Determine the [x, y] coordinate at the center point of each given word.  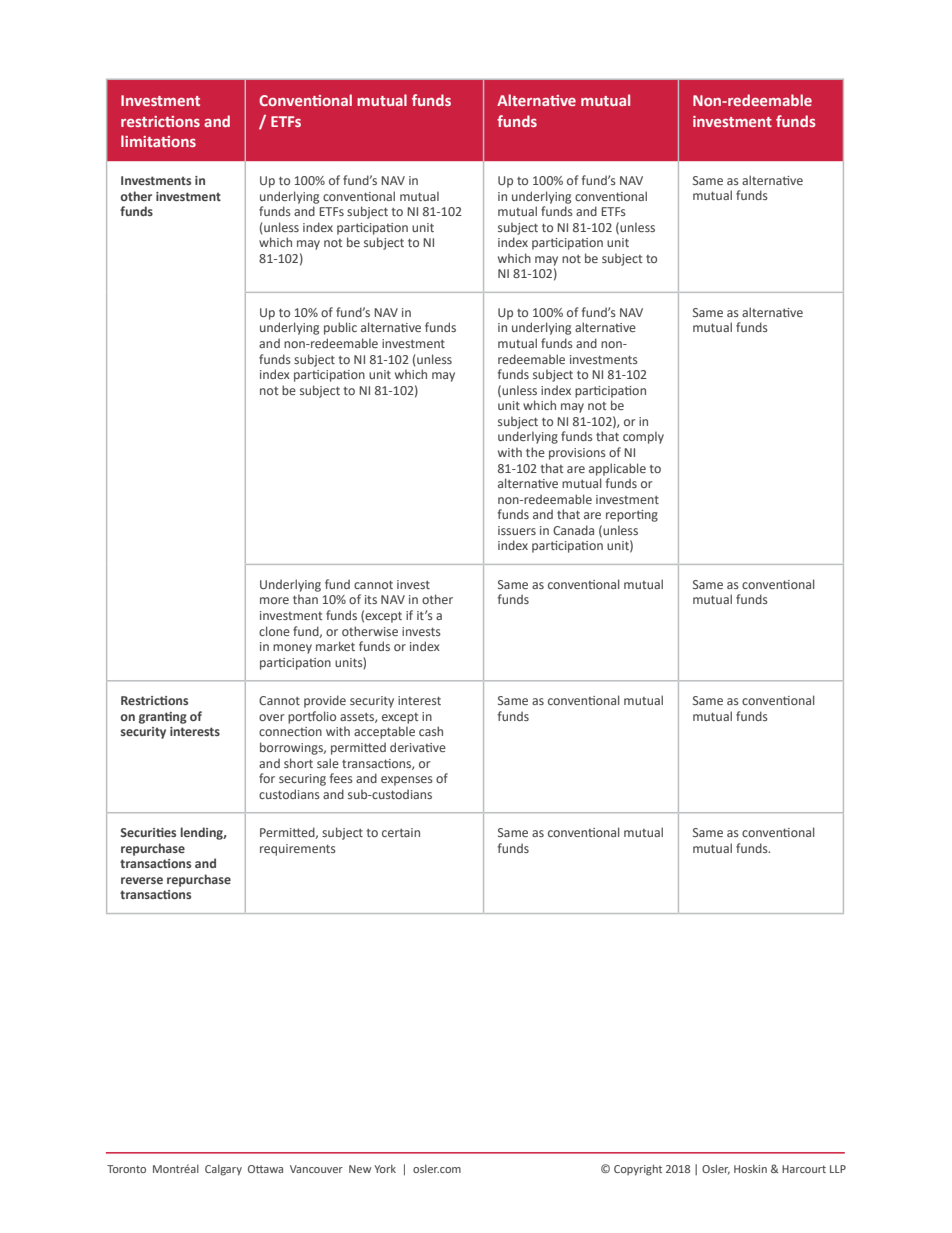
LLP [838, 1169]
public [340, 328]
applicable [617, 469]
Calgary [223, 1170]
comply [643, 437]
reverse [142, 880]
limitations [158, 141]
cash [431, 731]
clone [274, 631]
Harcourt [804, 1169]
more [274, 600]
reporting [632, 516]
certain [401, 832]
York [385, 1168]
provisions [577, 454]
